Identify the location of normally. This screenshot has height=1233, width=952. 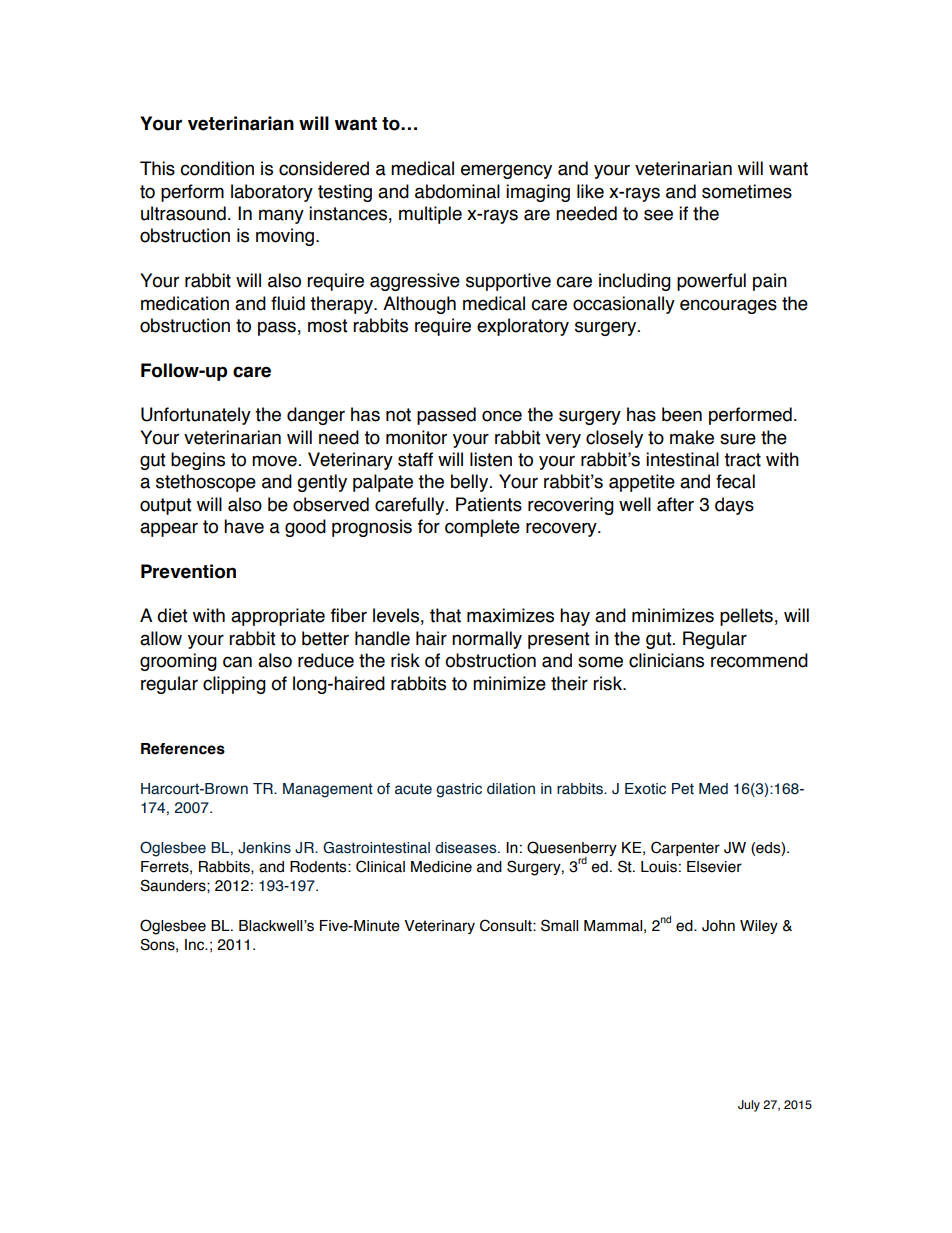
(487, 640).
